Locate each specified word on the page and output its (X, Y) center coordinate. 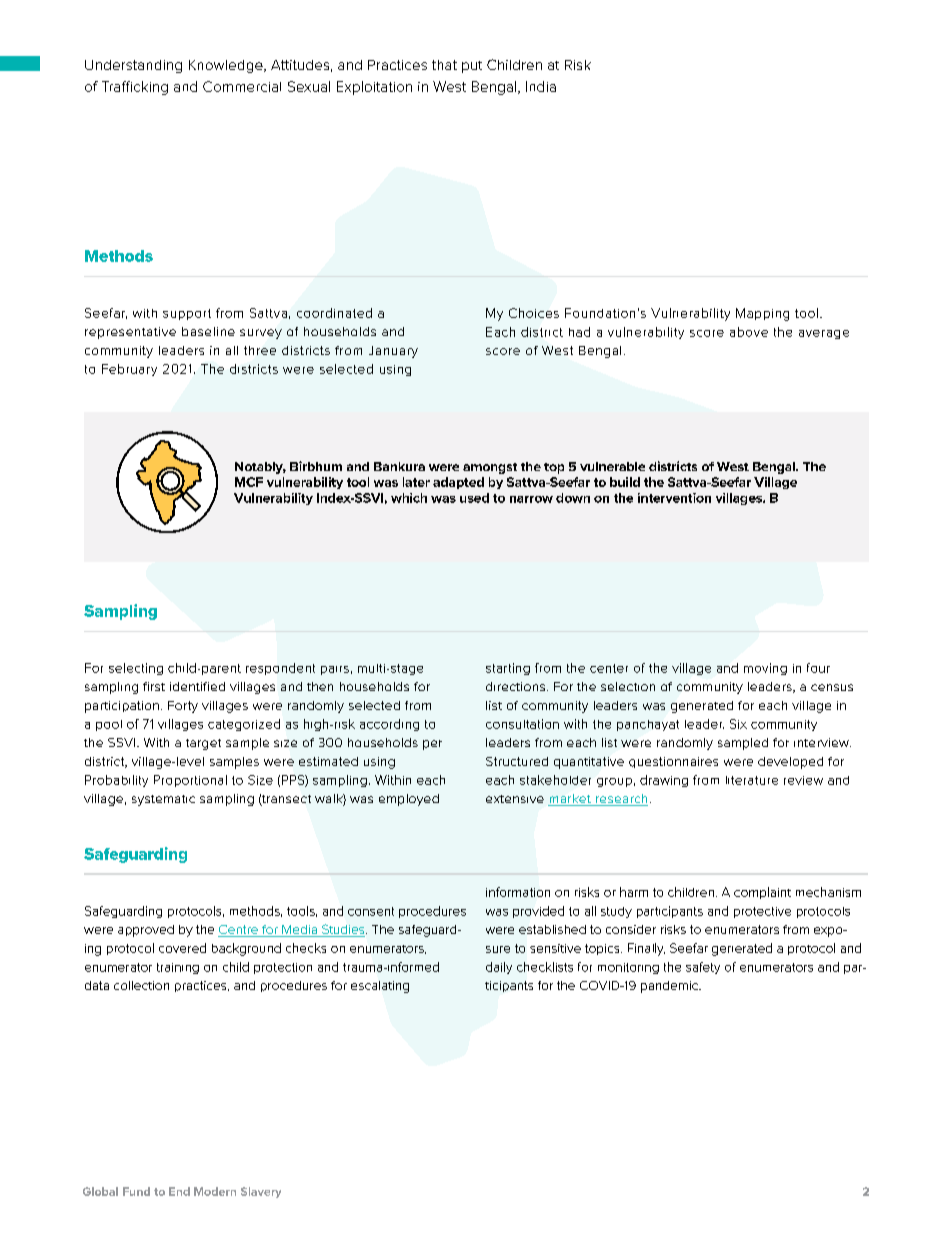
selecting (136, 669)
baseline (208, 331)
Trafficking (135, 88)
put (472, 67)
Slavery (261, 1192)
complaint (762, 893)
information (518, 892)
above (749, 332)
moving (765, 669)
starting (508, 669)
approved (146, 931)
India (541, 86)
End (179, 1191)
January (393, 352)
